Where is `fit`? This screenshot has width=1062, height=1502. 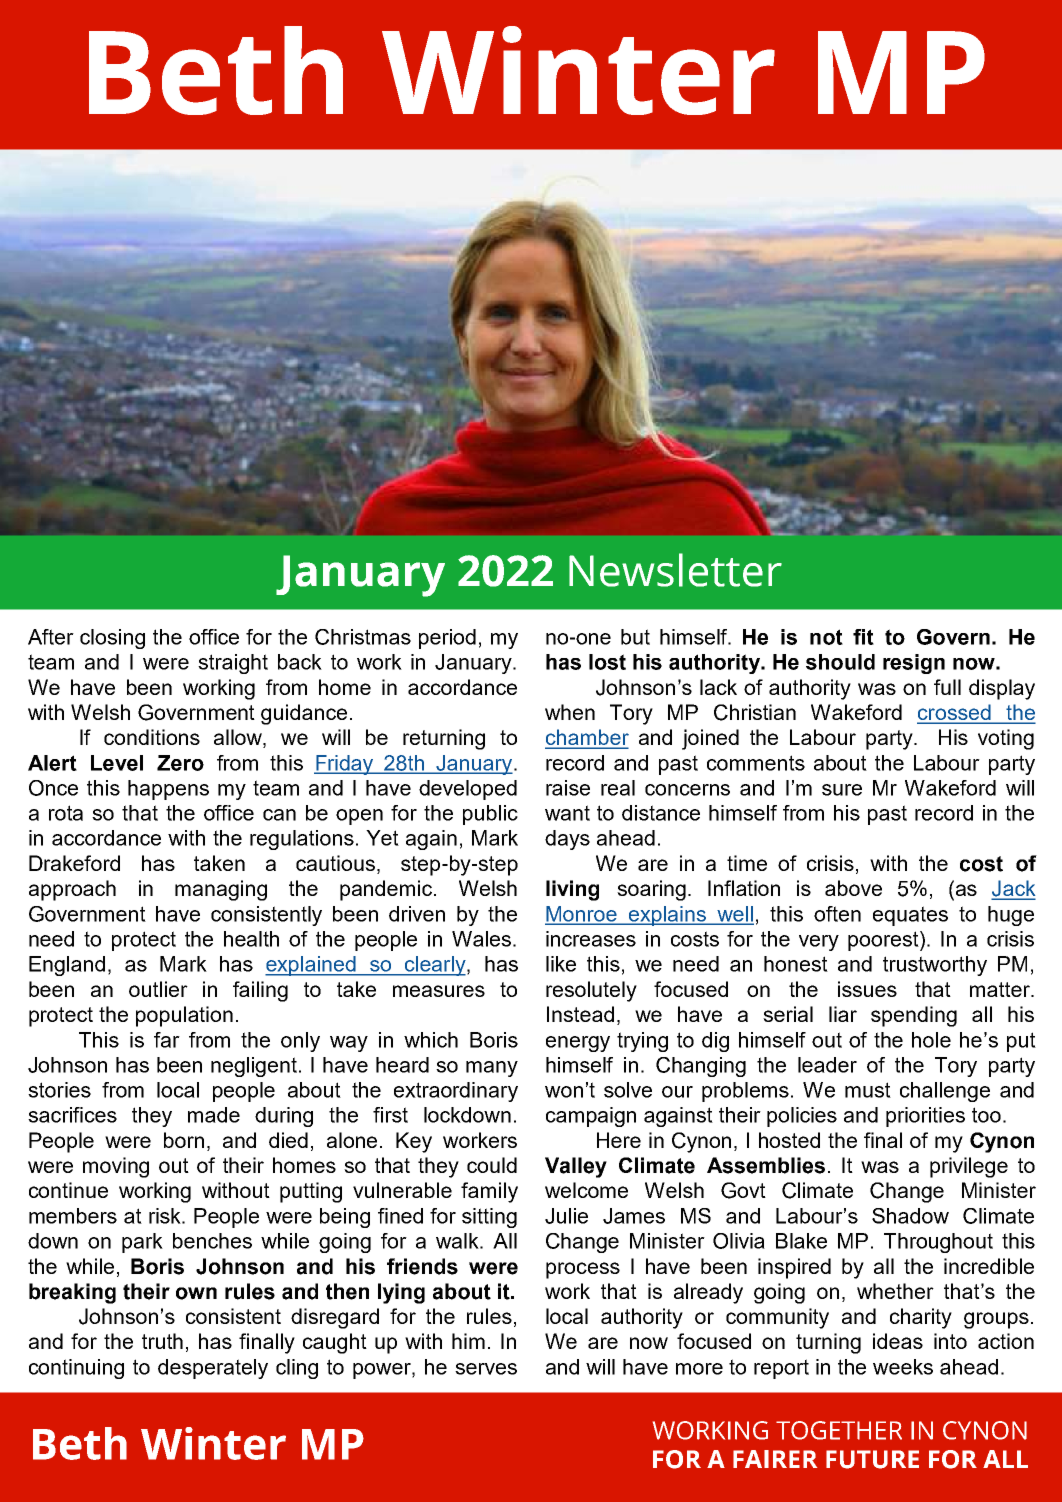 fit is located at coordinates (863, 637).
